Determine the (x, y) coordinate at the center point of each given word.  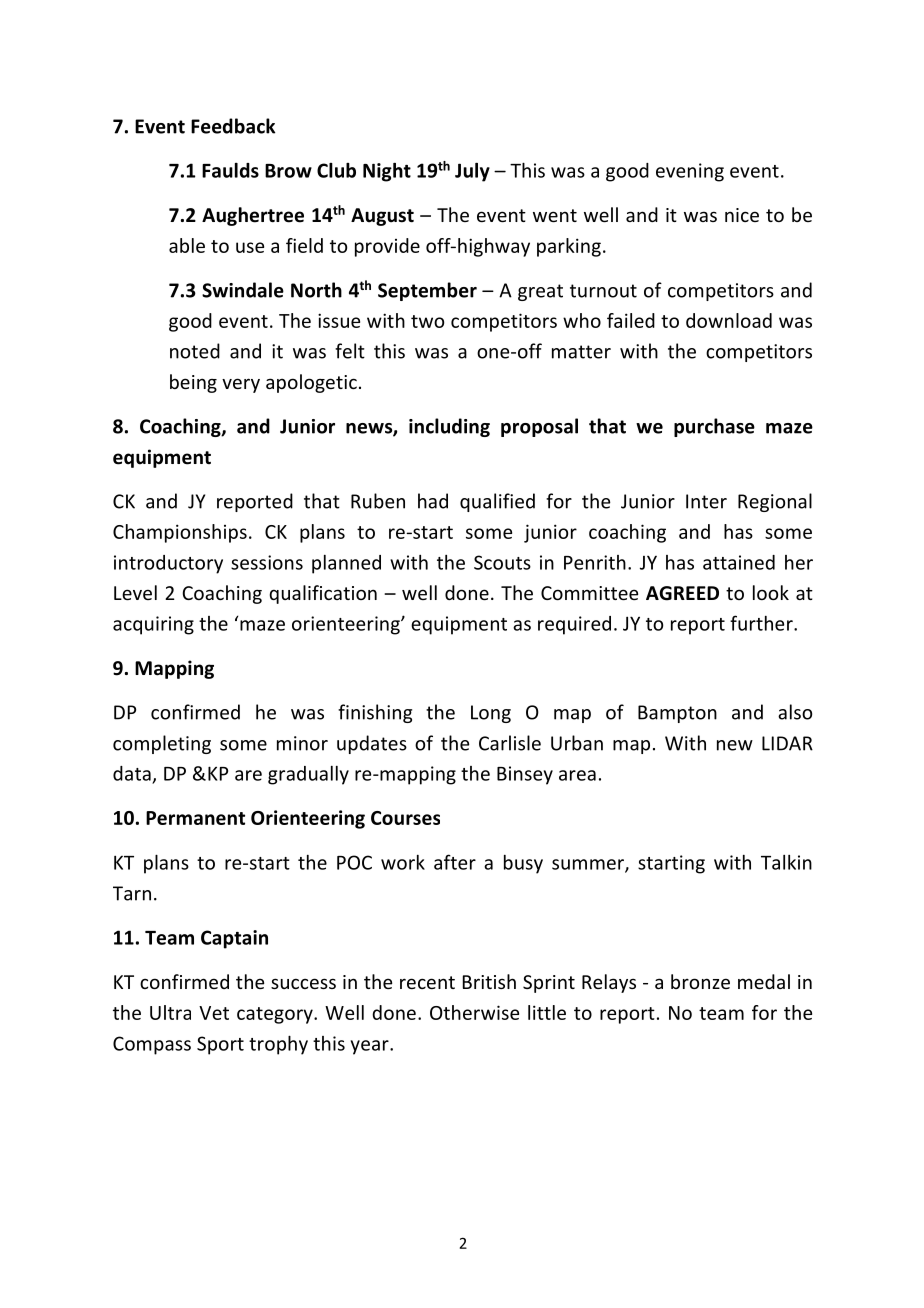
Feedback (233, 126)
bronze (700, 981)
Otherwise (474, 1012)
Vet (214, 1013)
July (472, 172)
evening (690, 172)
